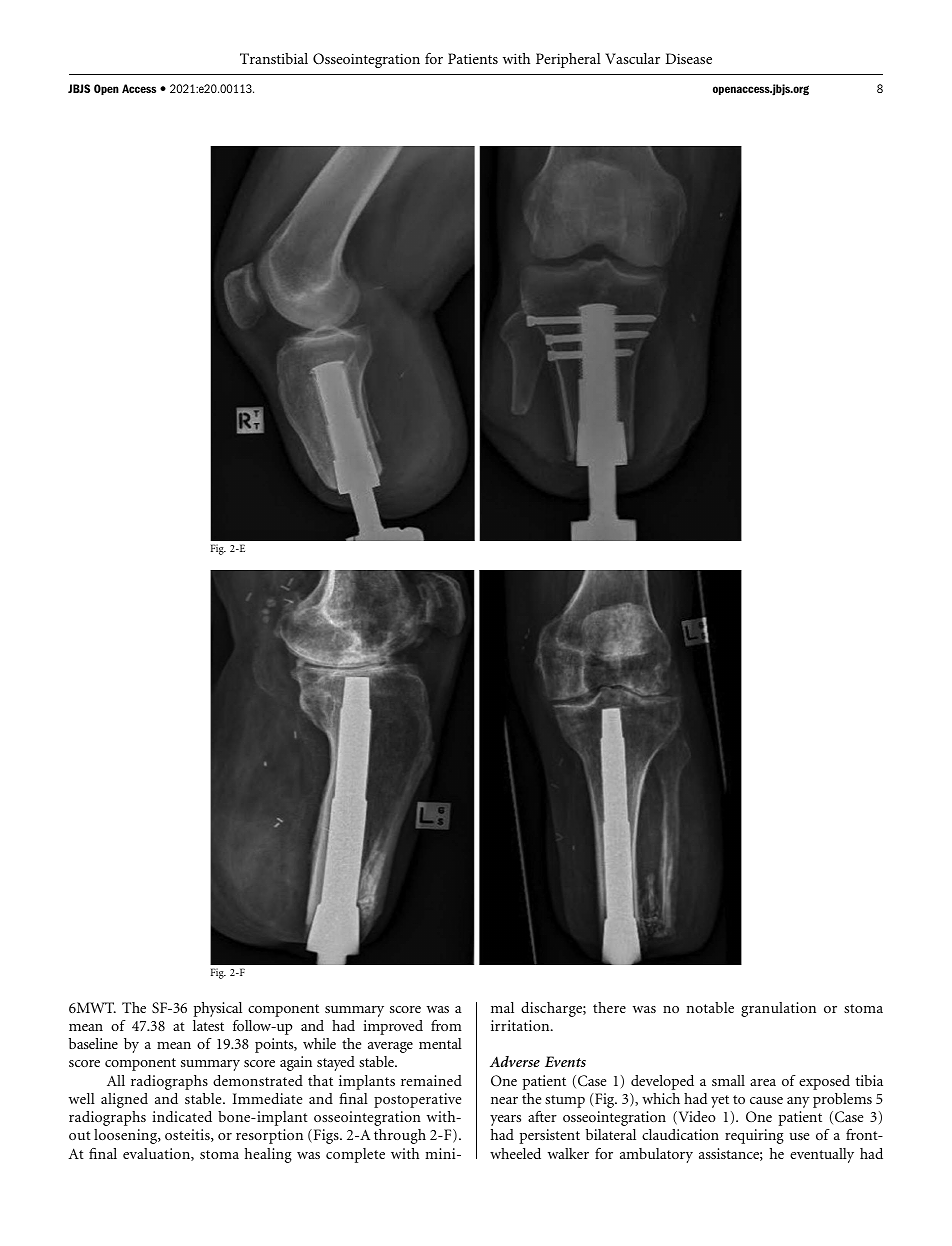 The height and width of the screenshot is (1246, 952). Describe the element at coordinates (754, 1136) in the screenshot. I see `requiring` at that location.
